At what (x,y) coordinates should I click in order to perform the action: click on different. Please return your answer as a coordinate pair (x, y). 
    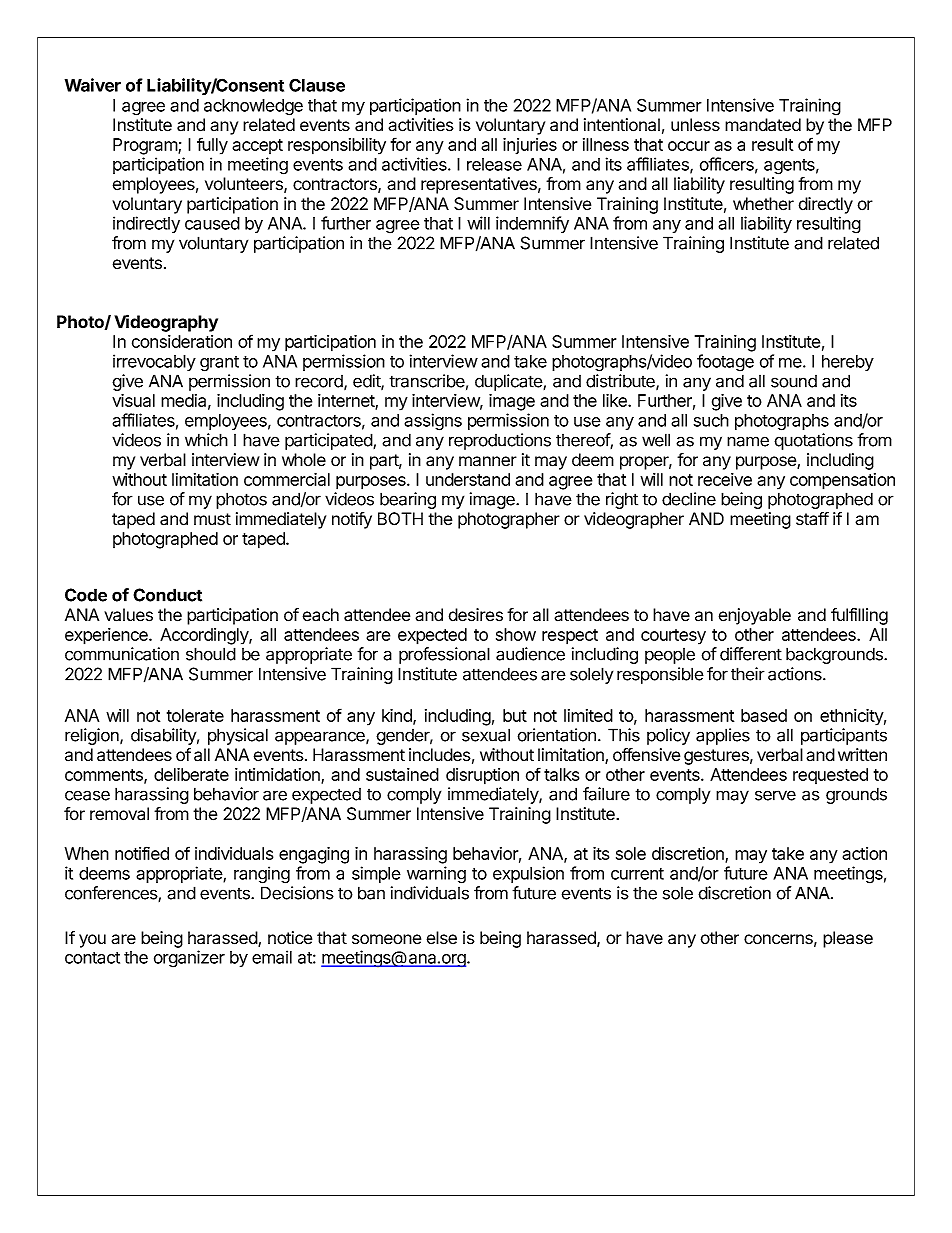
    Looking at the image, I should click on (751, 654).
